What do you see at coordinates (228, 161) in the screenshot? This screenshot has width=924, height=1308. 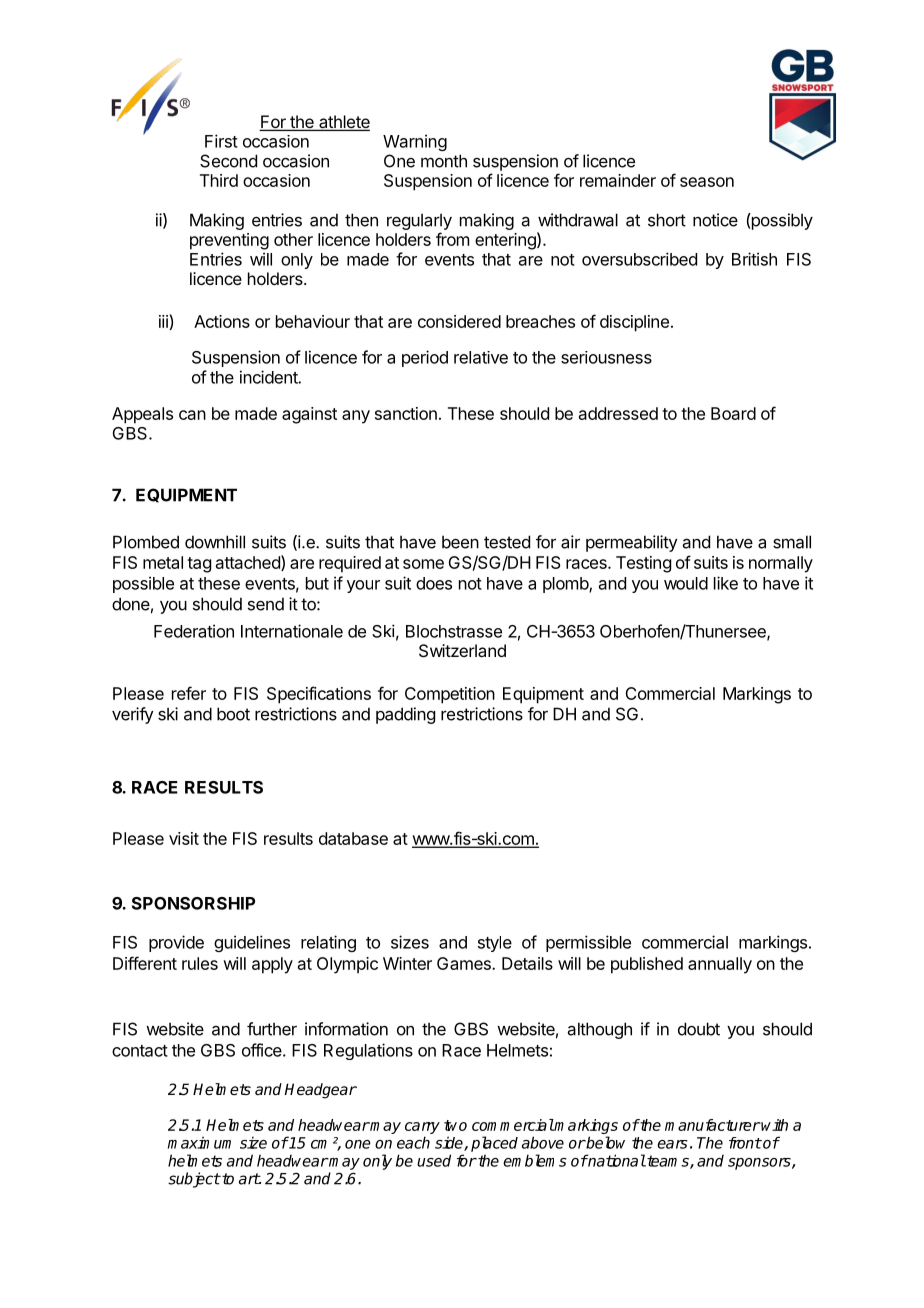 I see `Second` at bounding box center [228, 161].
